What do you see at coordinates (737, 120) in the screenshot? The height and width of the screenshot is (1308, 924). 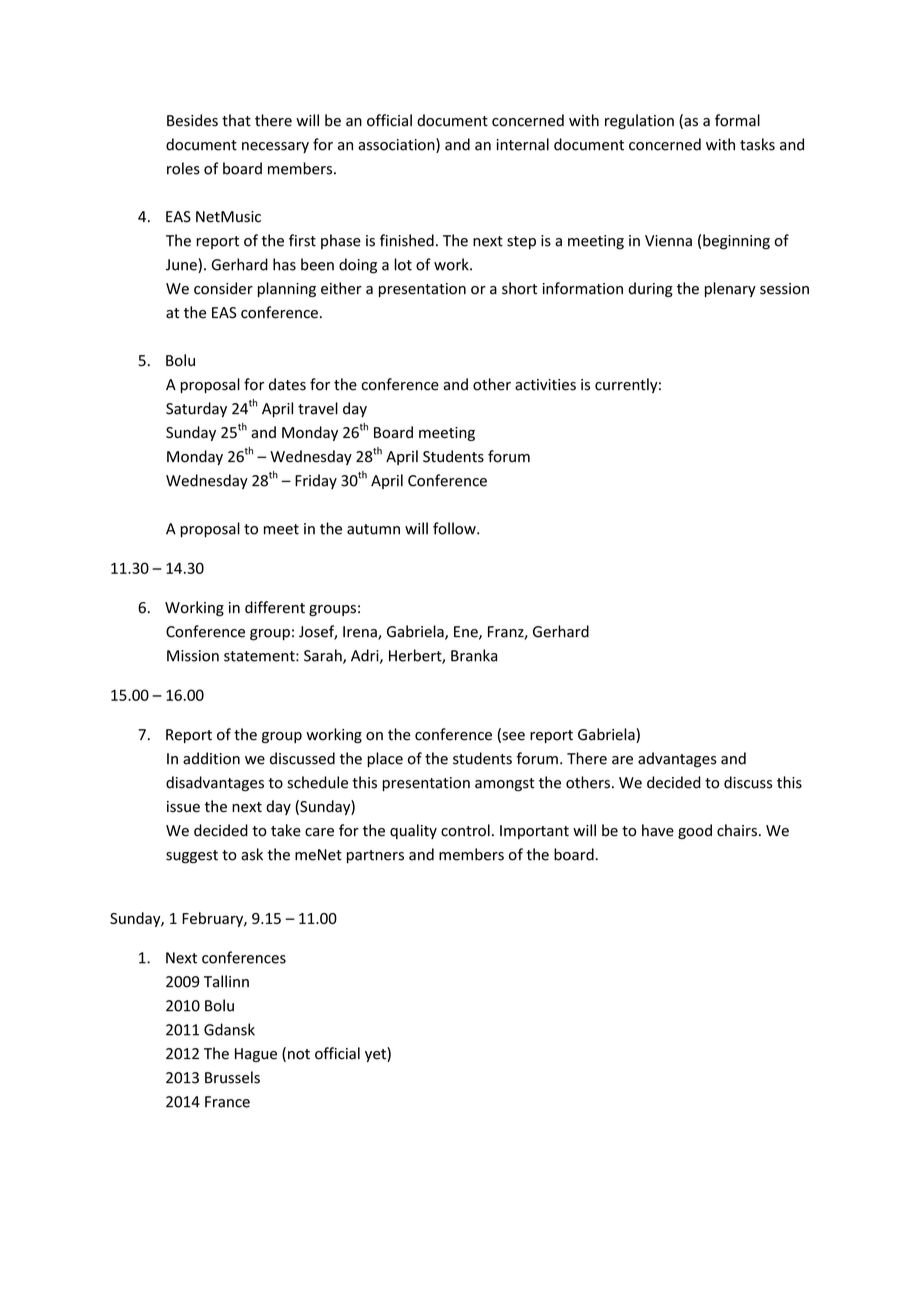 I see `formal` at bounding box center [737, 120].
